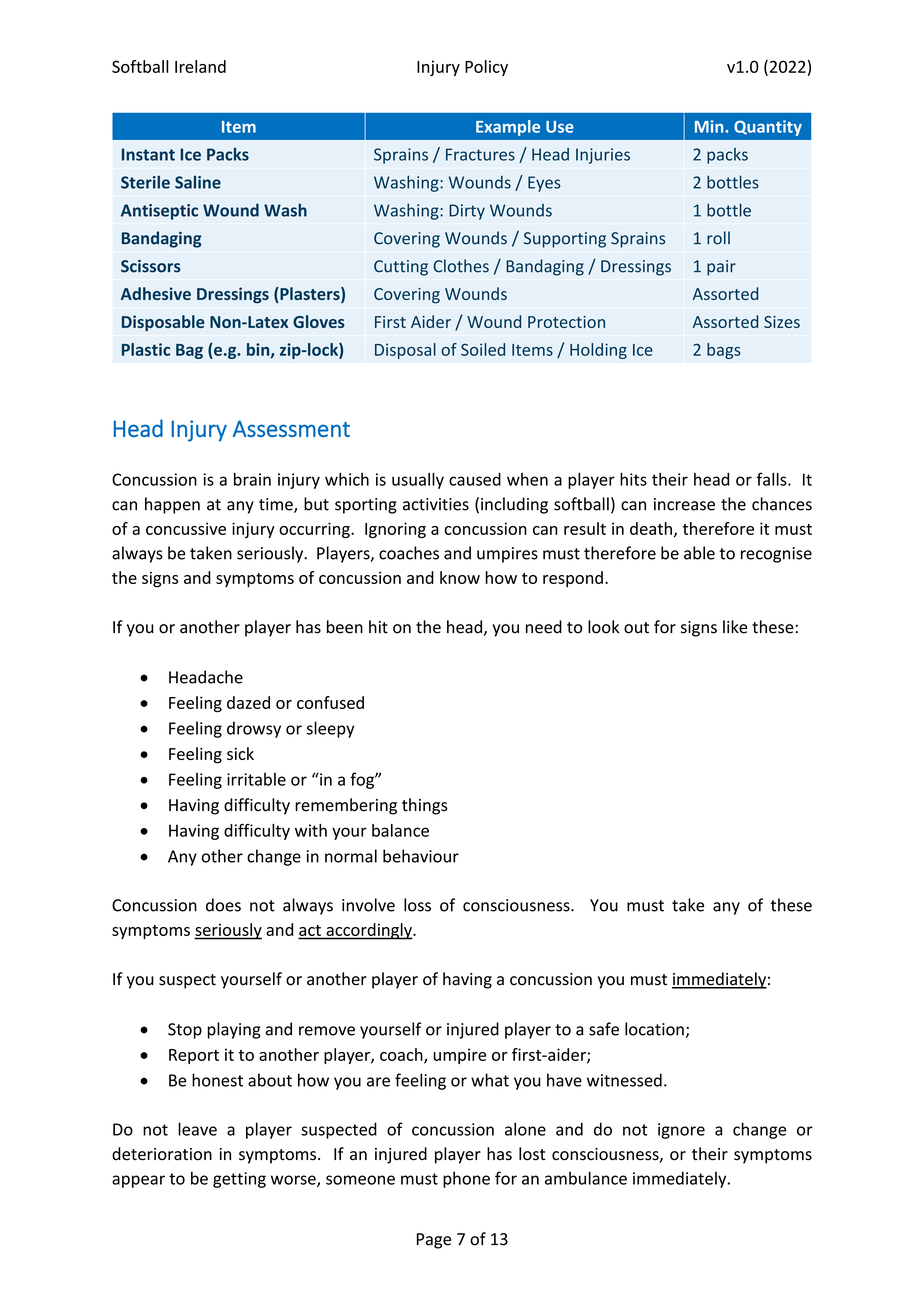  Describe the element at coordinates (710, 126) in the image. I see `Min` at that location.
